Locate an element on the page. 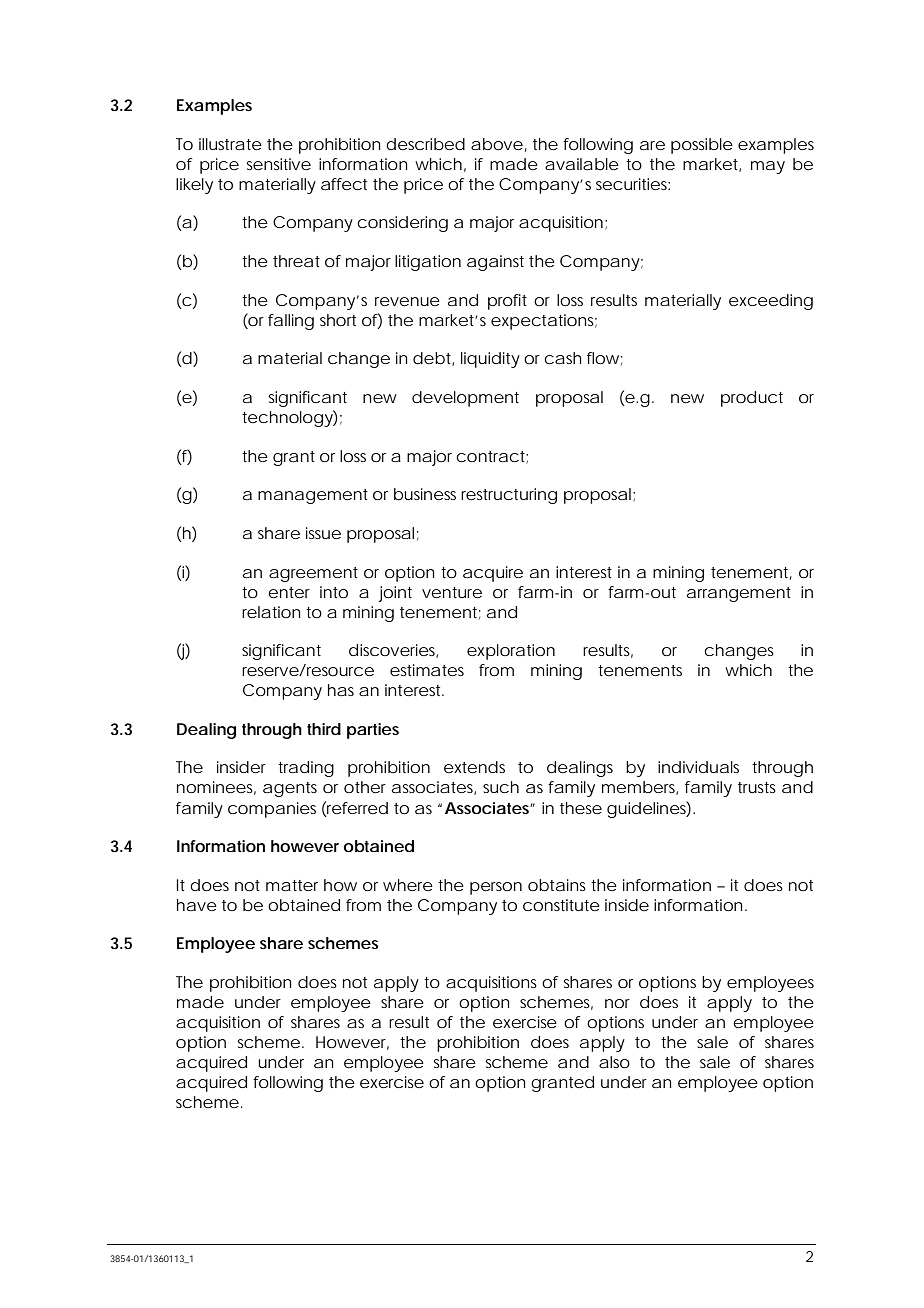  product is located at coordinates (752, 399).
